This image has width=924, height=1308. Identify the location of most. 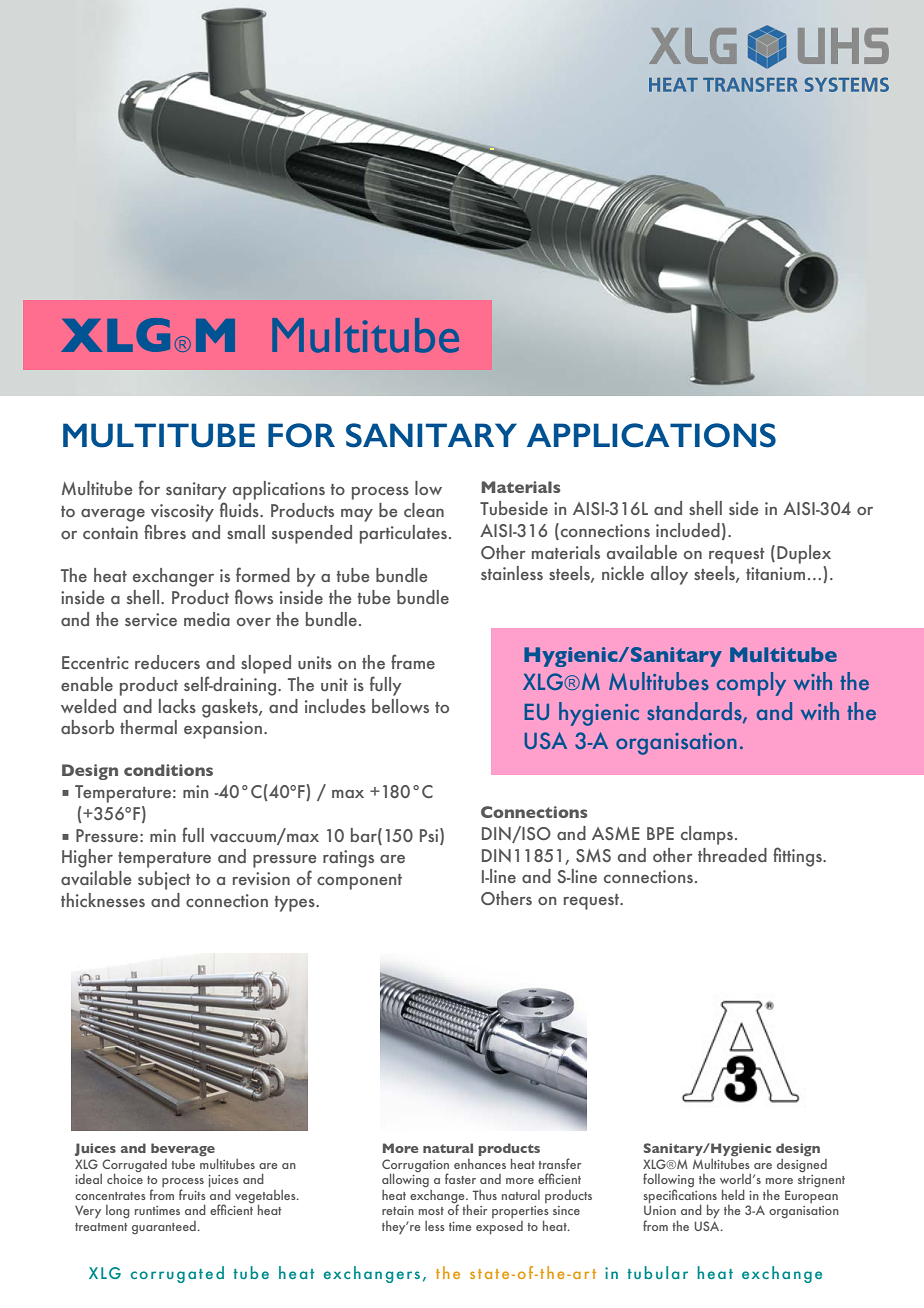
(431, 1211).
